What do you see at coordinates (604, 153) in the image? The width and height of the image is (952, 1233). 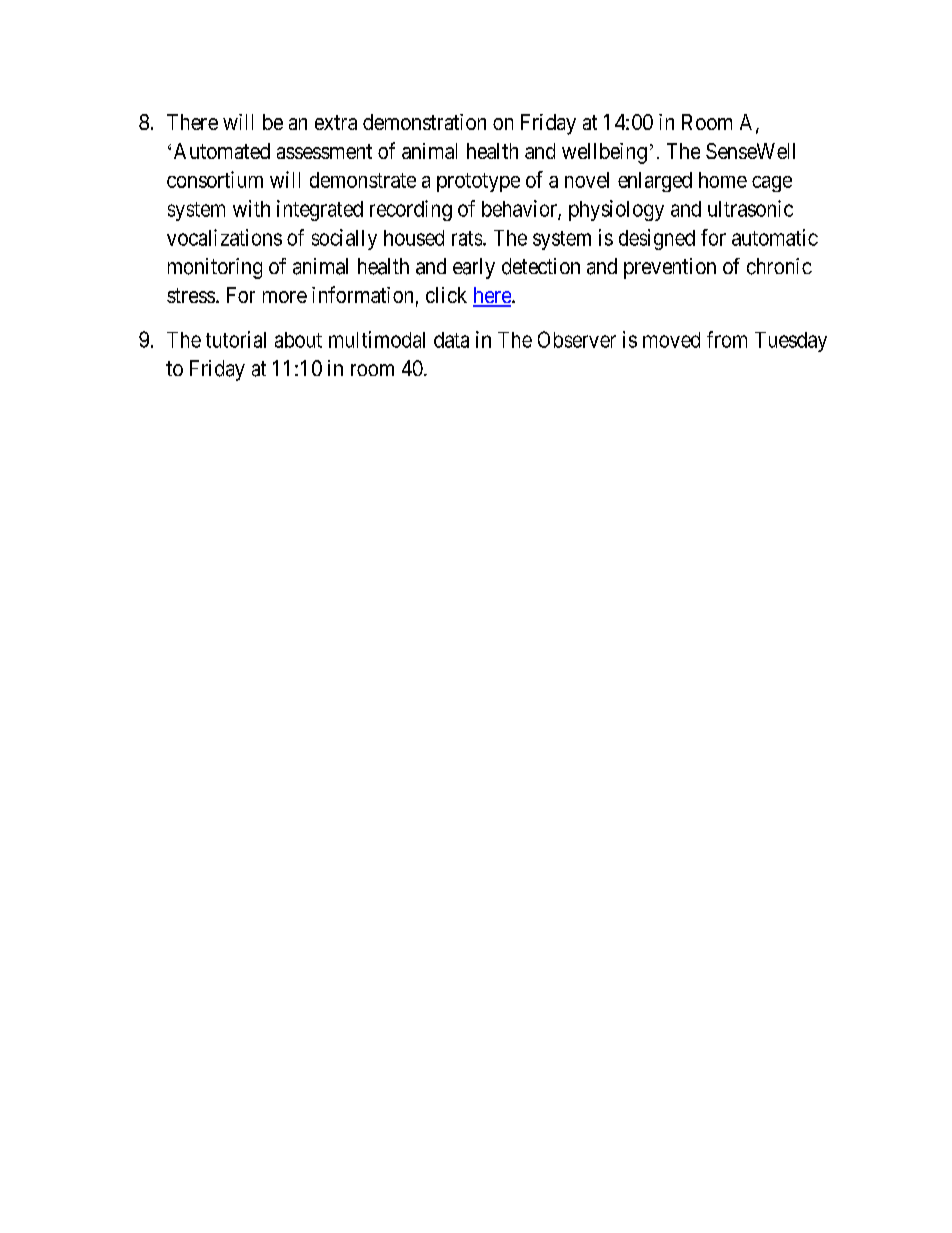 I see `wellbeing` at bounding box center [604, 153].
